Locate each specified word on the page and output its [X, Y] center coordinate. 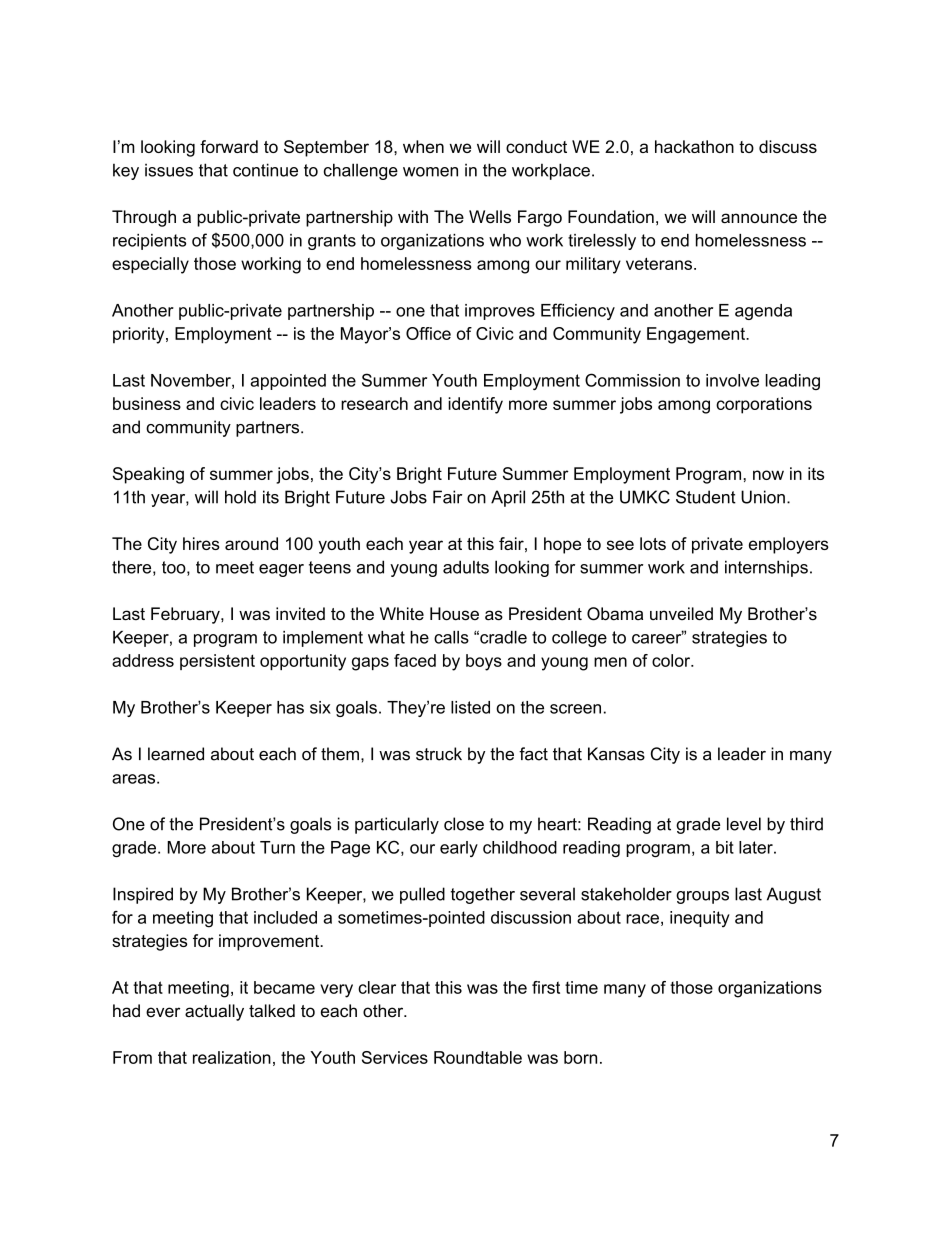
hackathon [694, 146]
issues [169, 170]
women [430, 172]
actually [214, 1012]
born [580, 1057]
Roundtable [478, 1057]
